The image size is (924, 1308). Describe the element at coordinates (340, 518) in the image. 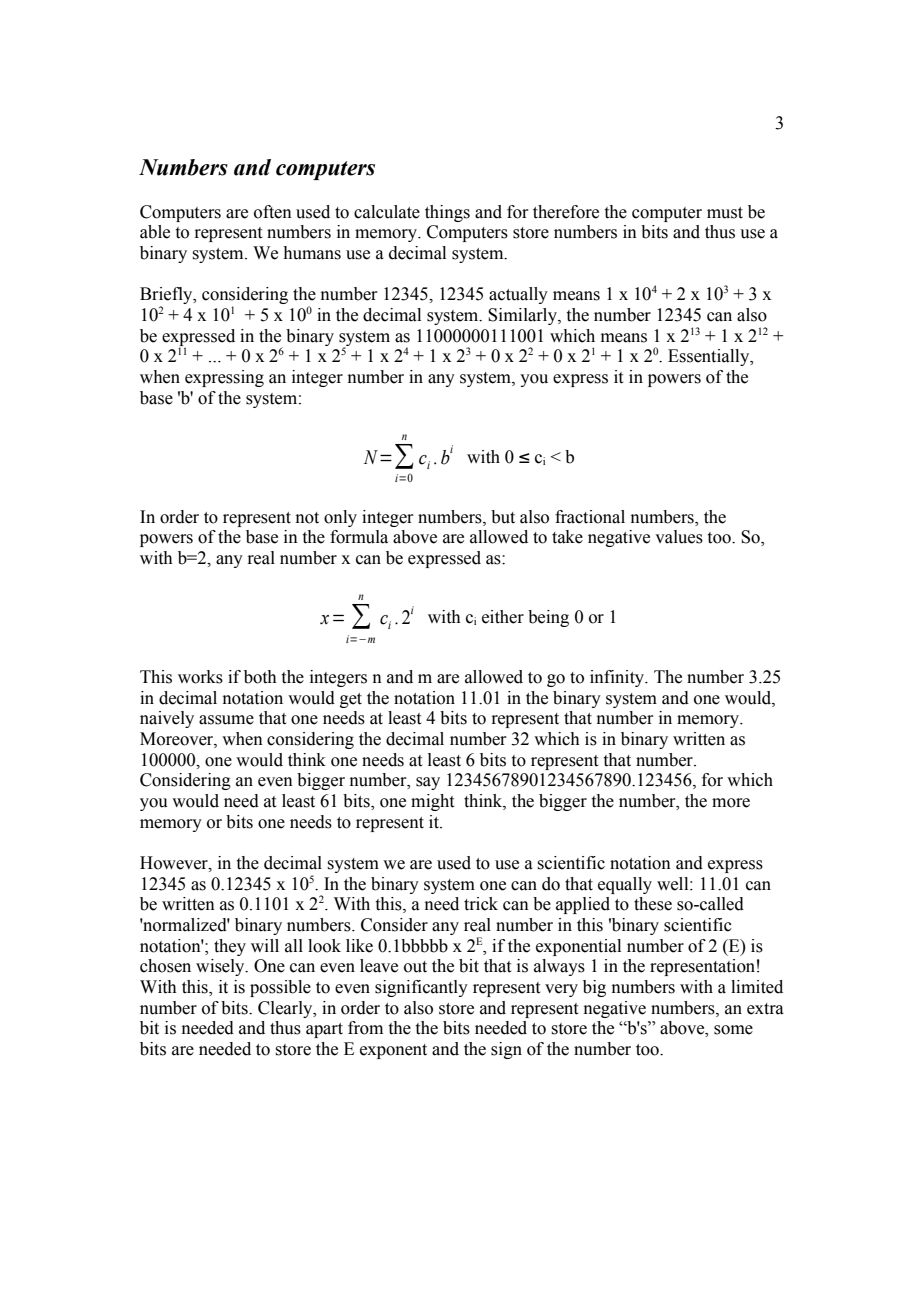

I see `only` at that location.
